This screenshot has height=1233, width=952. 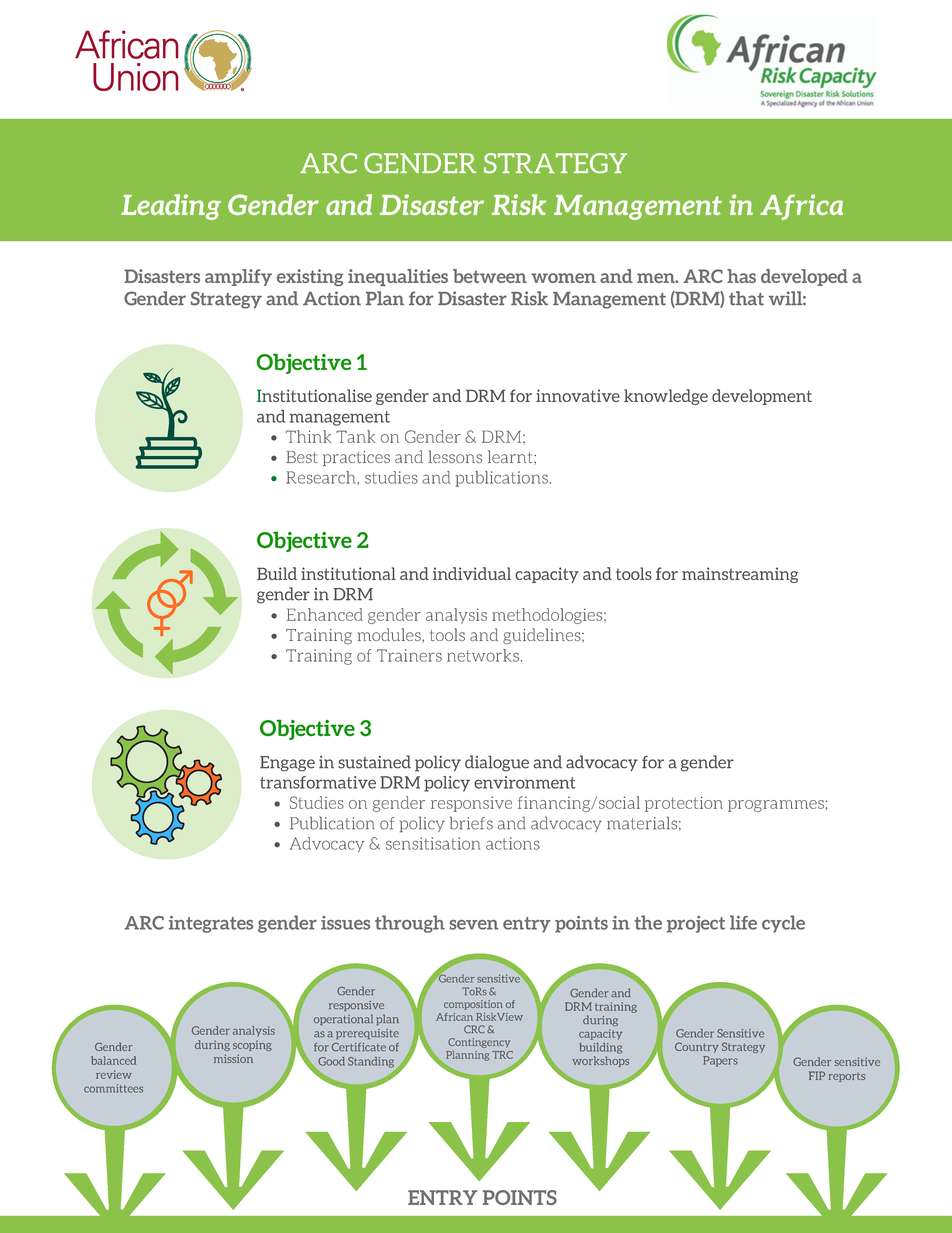 What do you see at coordinates (741, 276) in the screenshot?
I see `has` at bounding box center [741, 276].
